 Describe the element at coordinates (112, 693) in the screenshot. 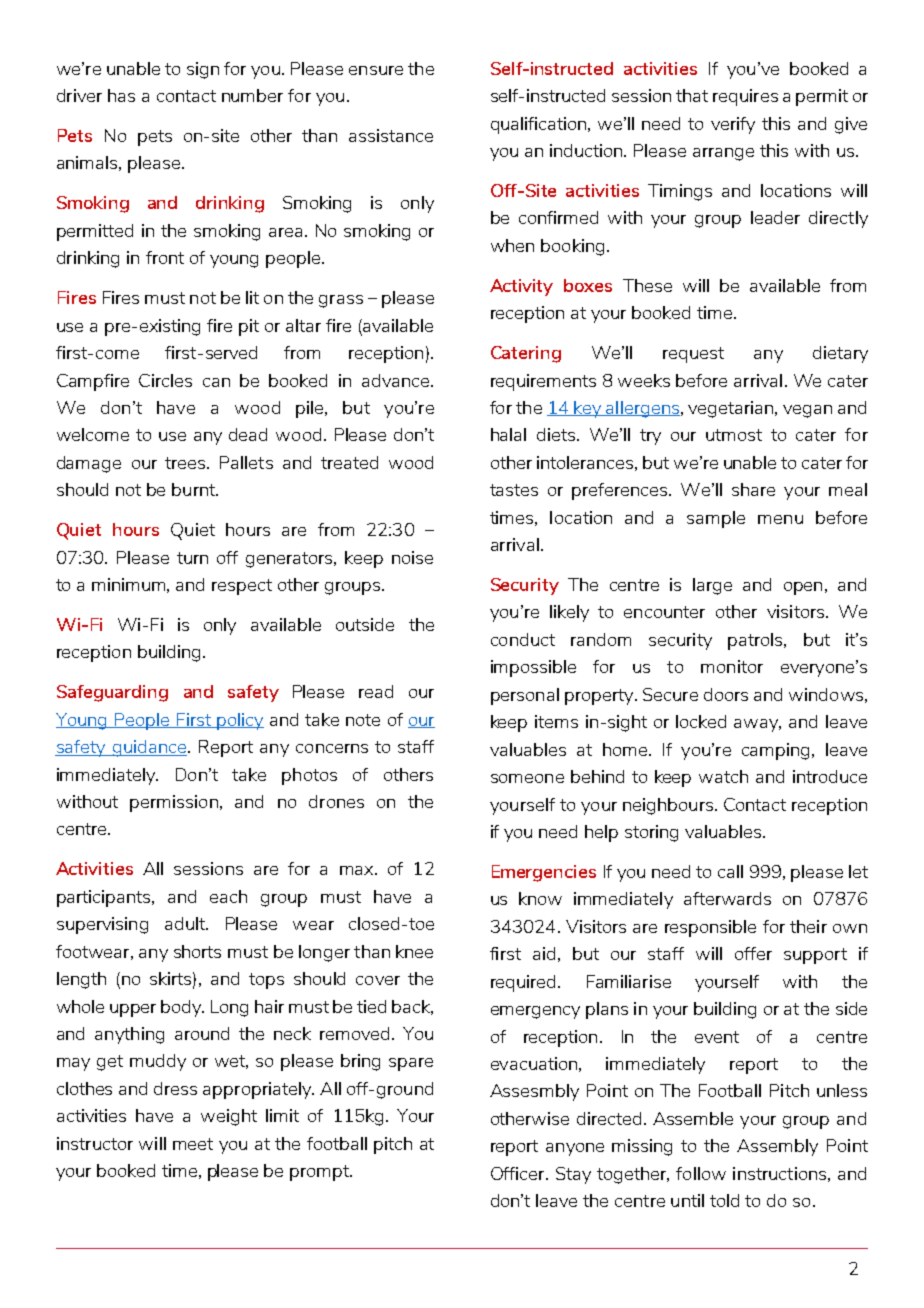

I see `Safeguarding` at that location.
